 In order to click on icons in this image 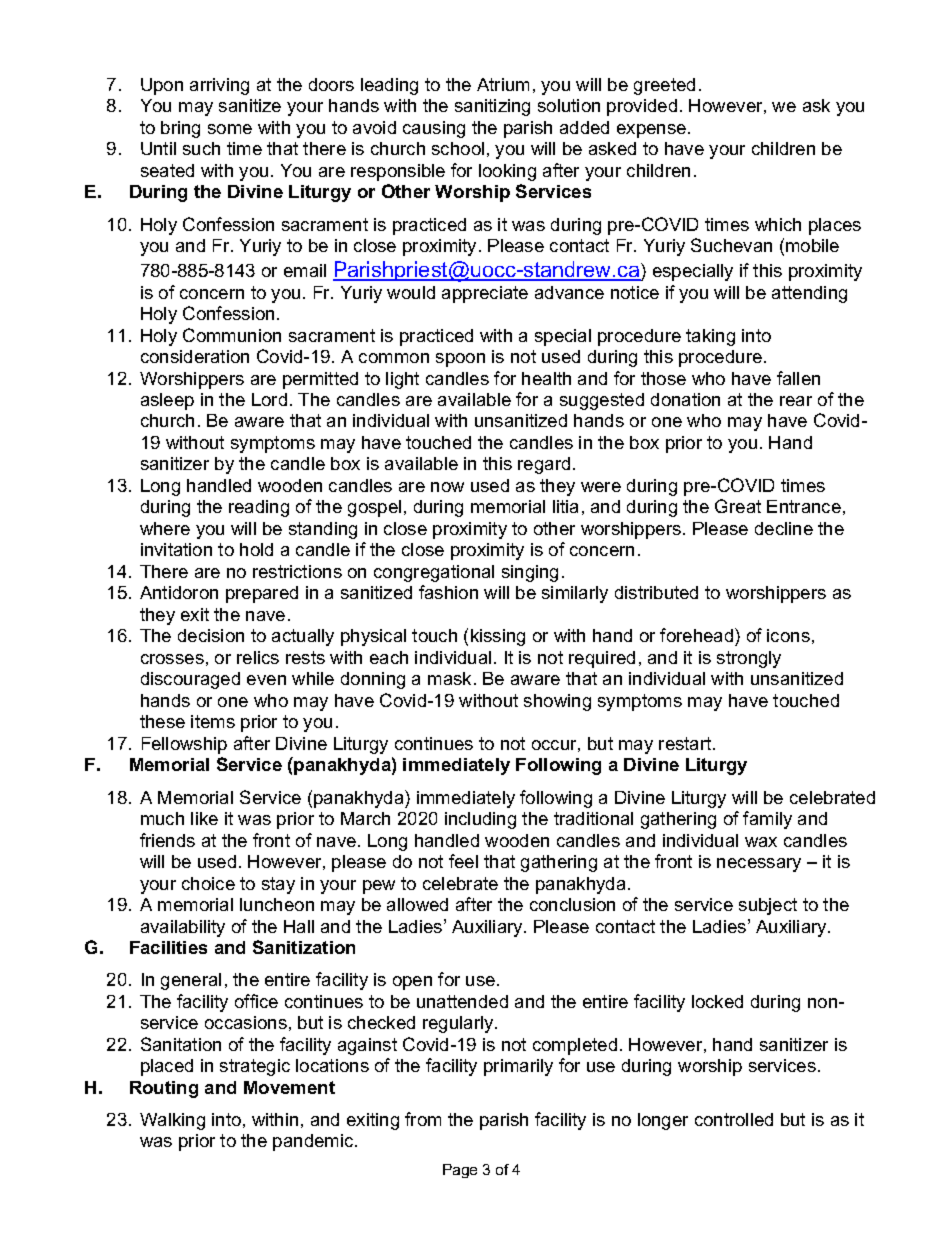, I will do `click(788, 635)`.
